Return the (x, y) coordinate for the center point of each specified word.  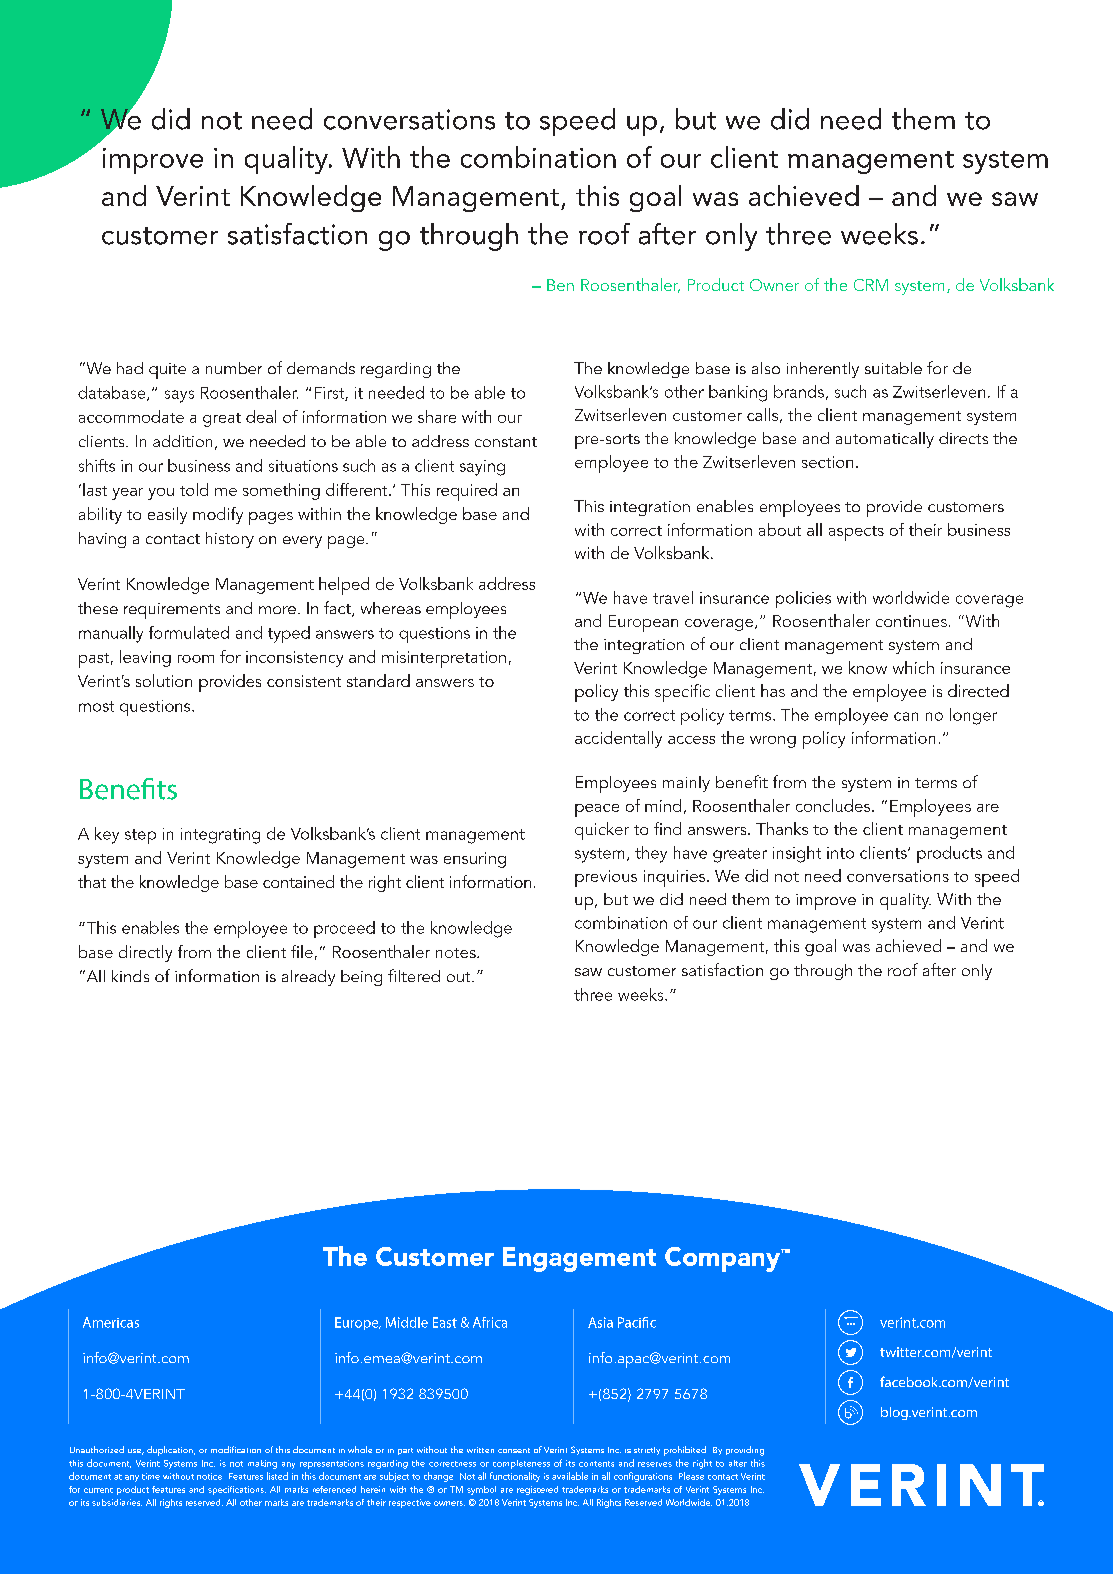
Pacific (637, 1322)
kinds (130, 976)
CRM (871, 285)
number (234, 368)
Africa (490, 1322)
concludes (834, 805)
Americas (111, 1322)
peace (597, 810)
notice (209, 1476)
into (840, 853)
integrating (220, 836)
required (467, 492)
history (230, 540)
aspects (856, 533)
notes (457, 953)
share (437, 416)
